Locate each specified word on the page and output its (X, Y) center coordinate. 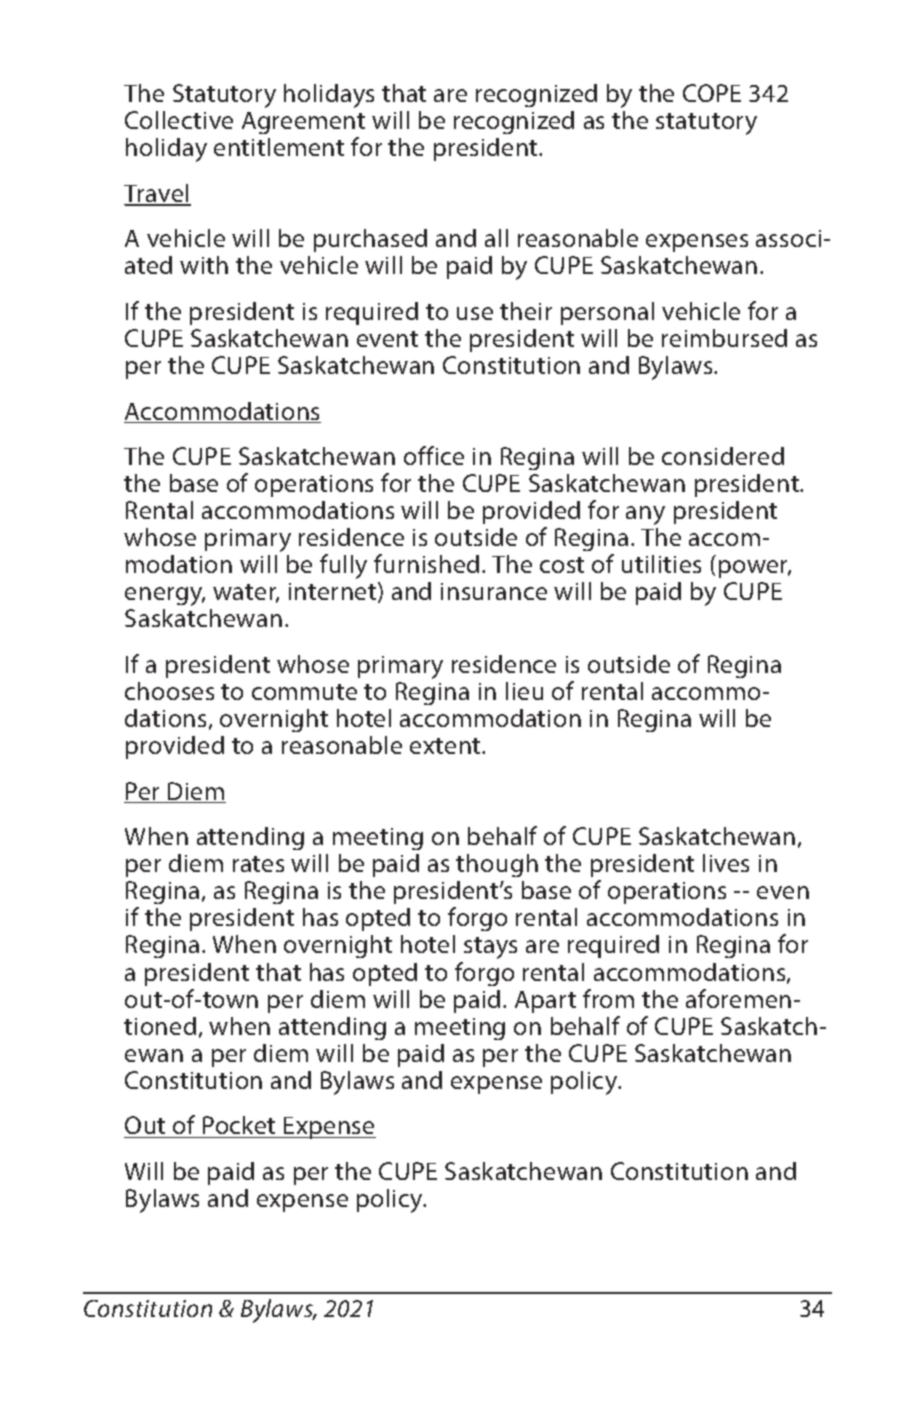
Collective (179, 120)
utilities (661, 564)
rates (258, 864)
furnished (426, 563)
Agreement (303, 125)
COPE (712, 93)
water (246, 593)
